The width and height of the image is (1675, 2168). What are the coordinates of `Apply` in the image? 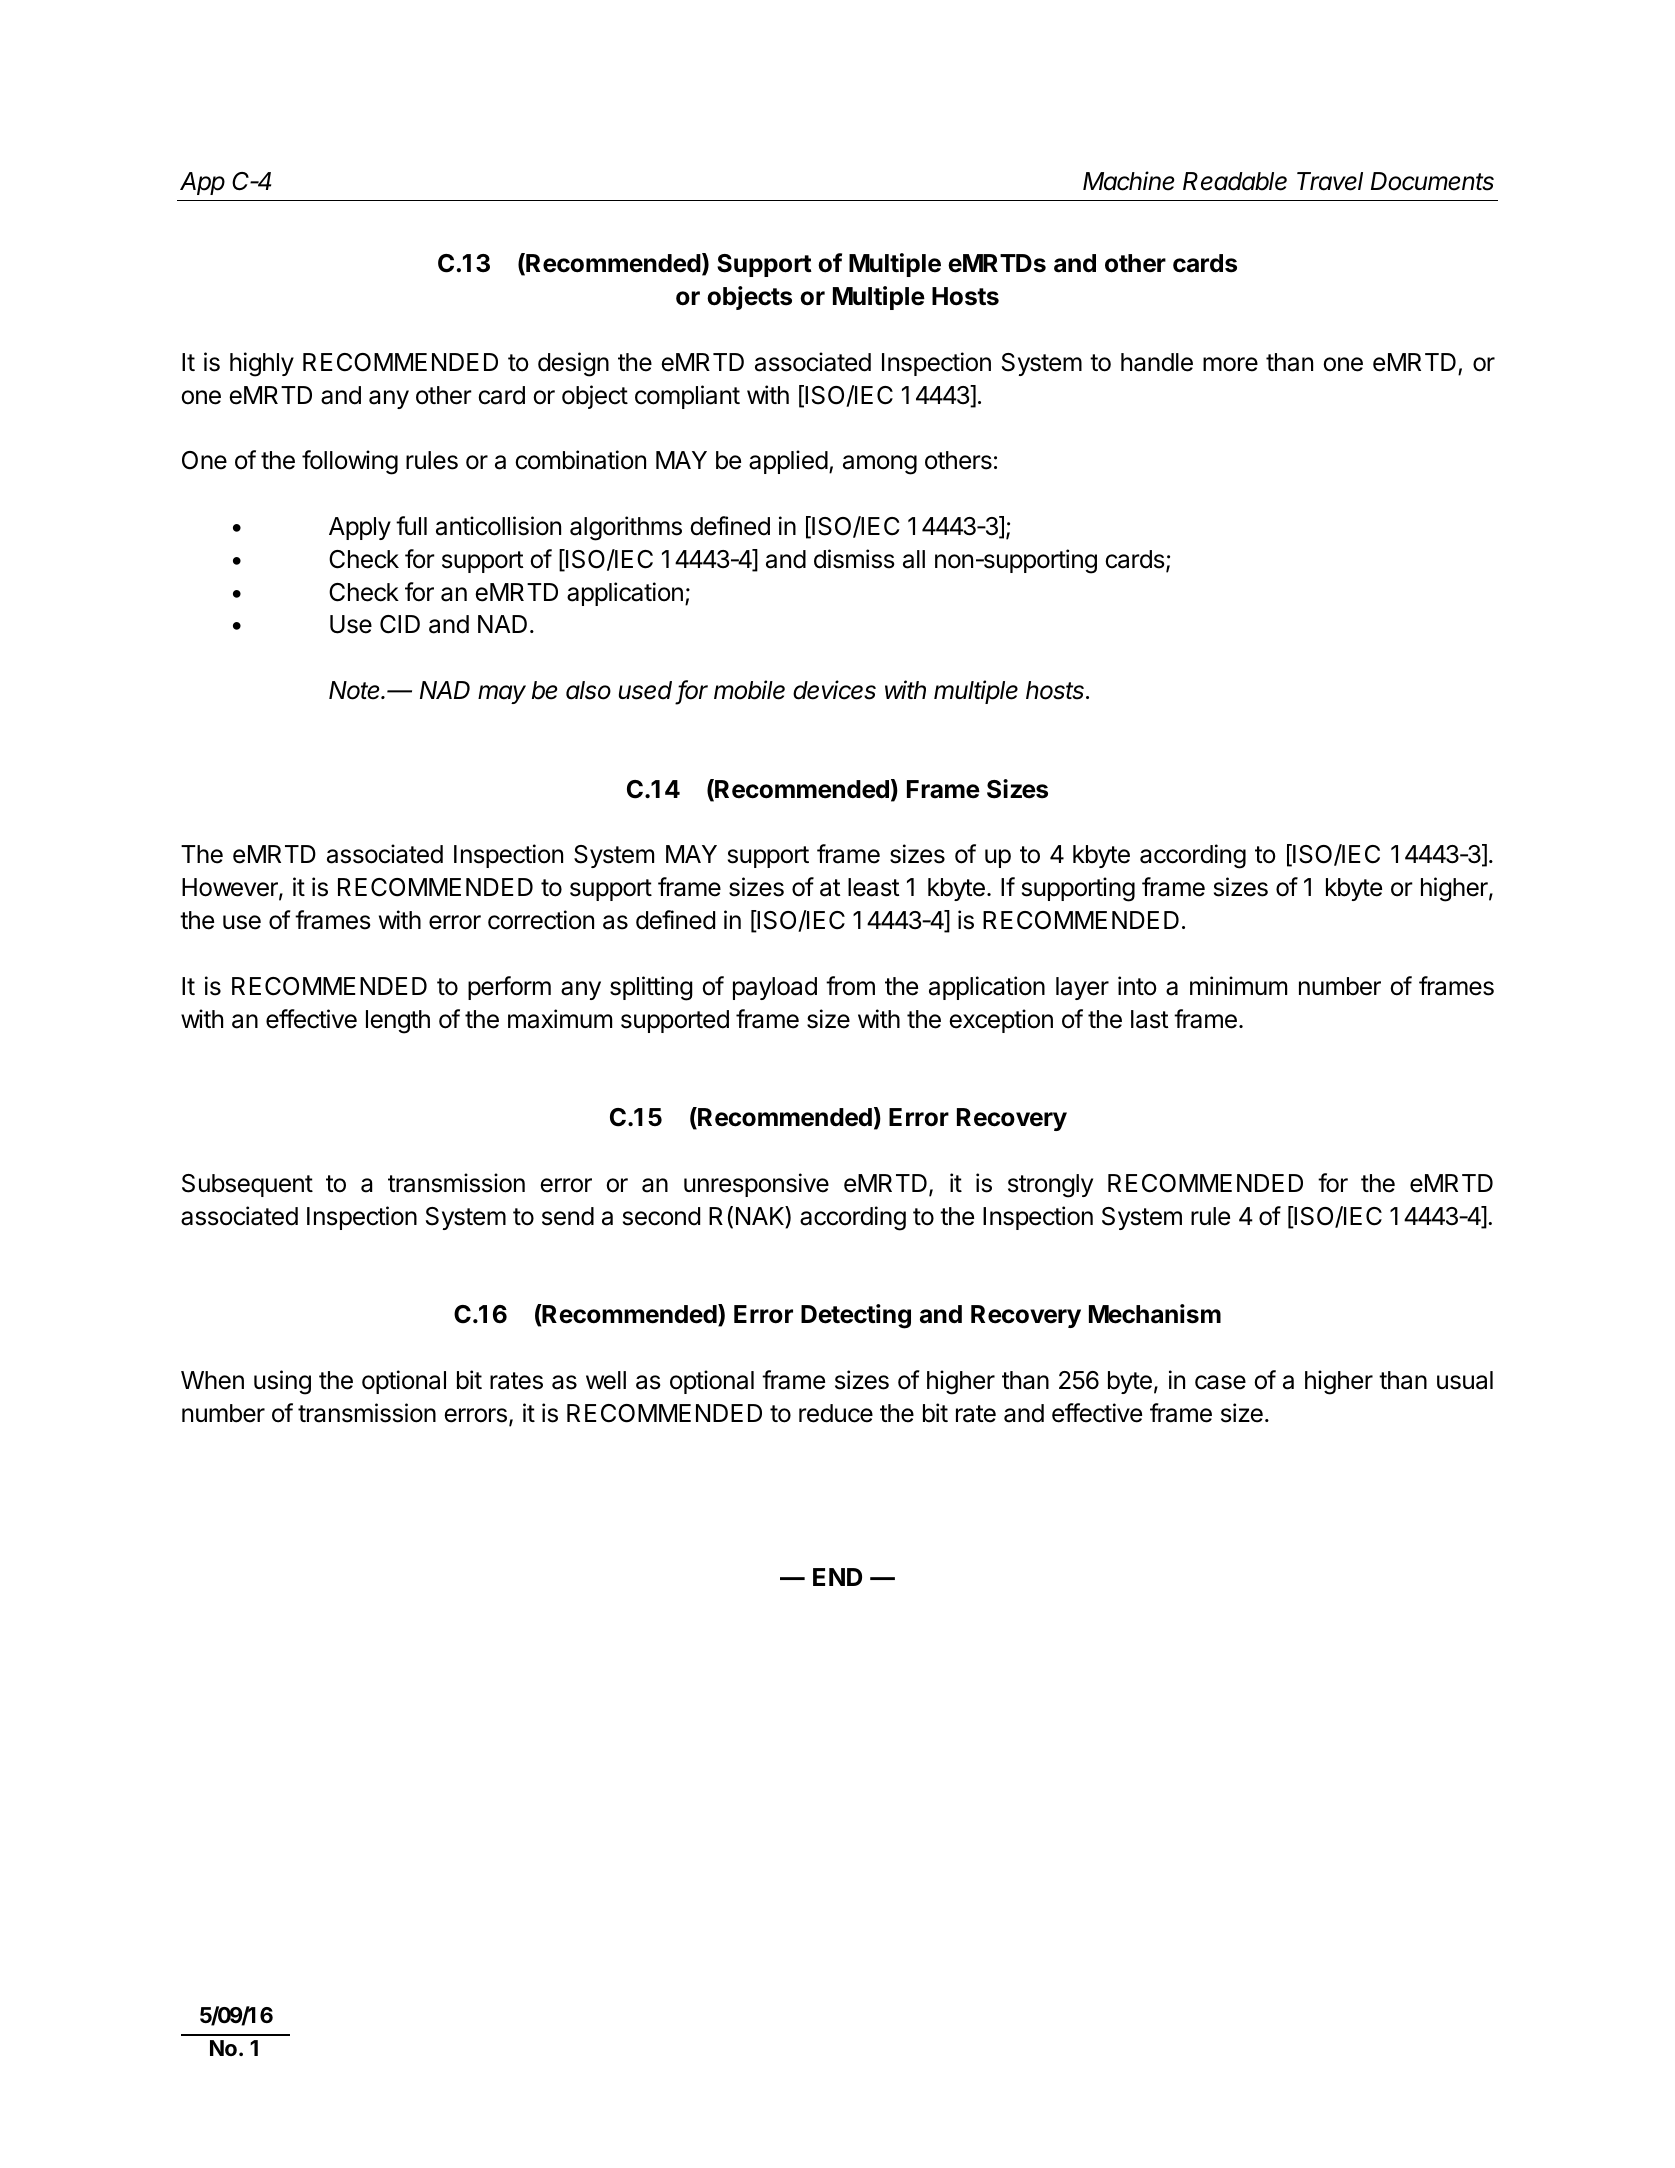 It's located at (360, 528).
